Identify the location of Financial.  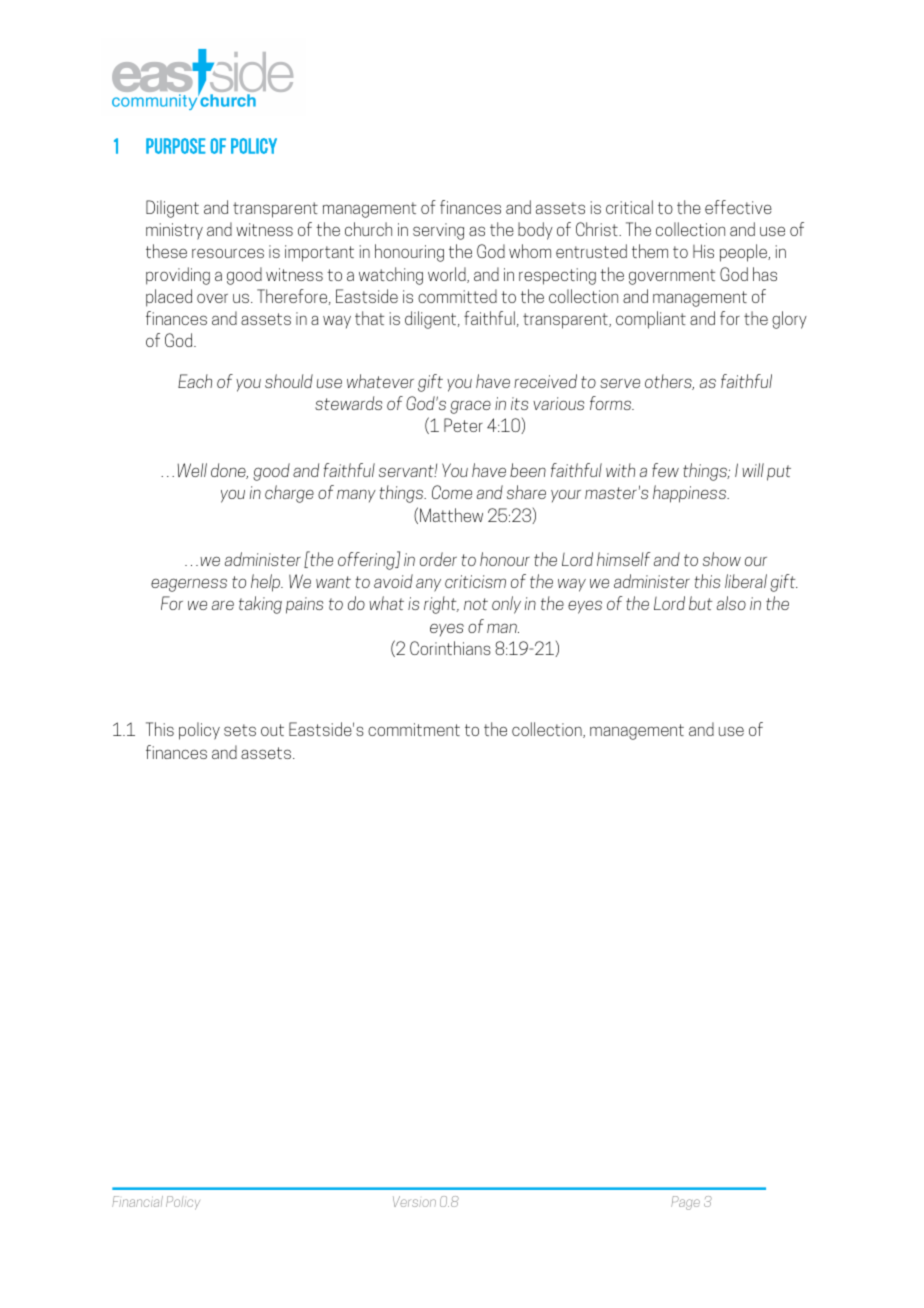
(137, 1201).
